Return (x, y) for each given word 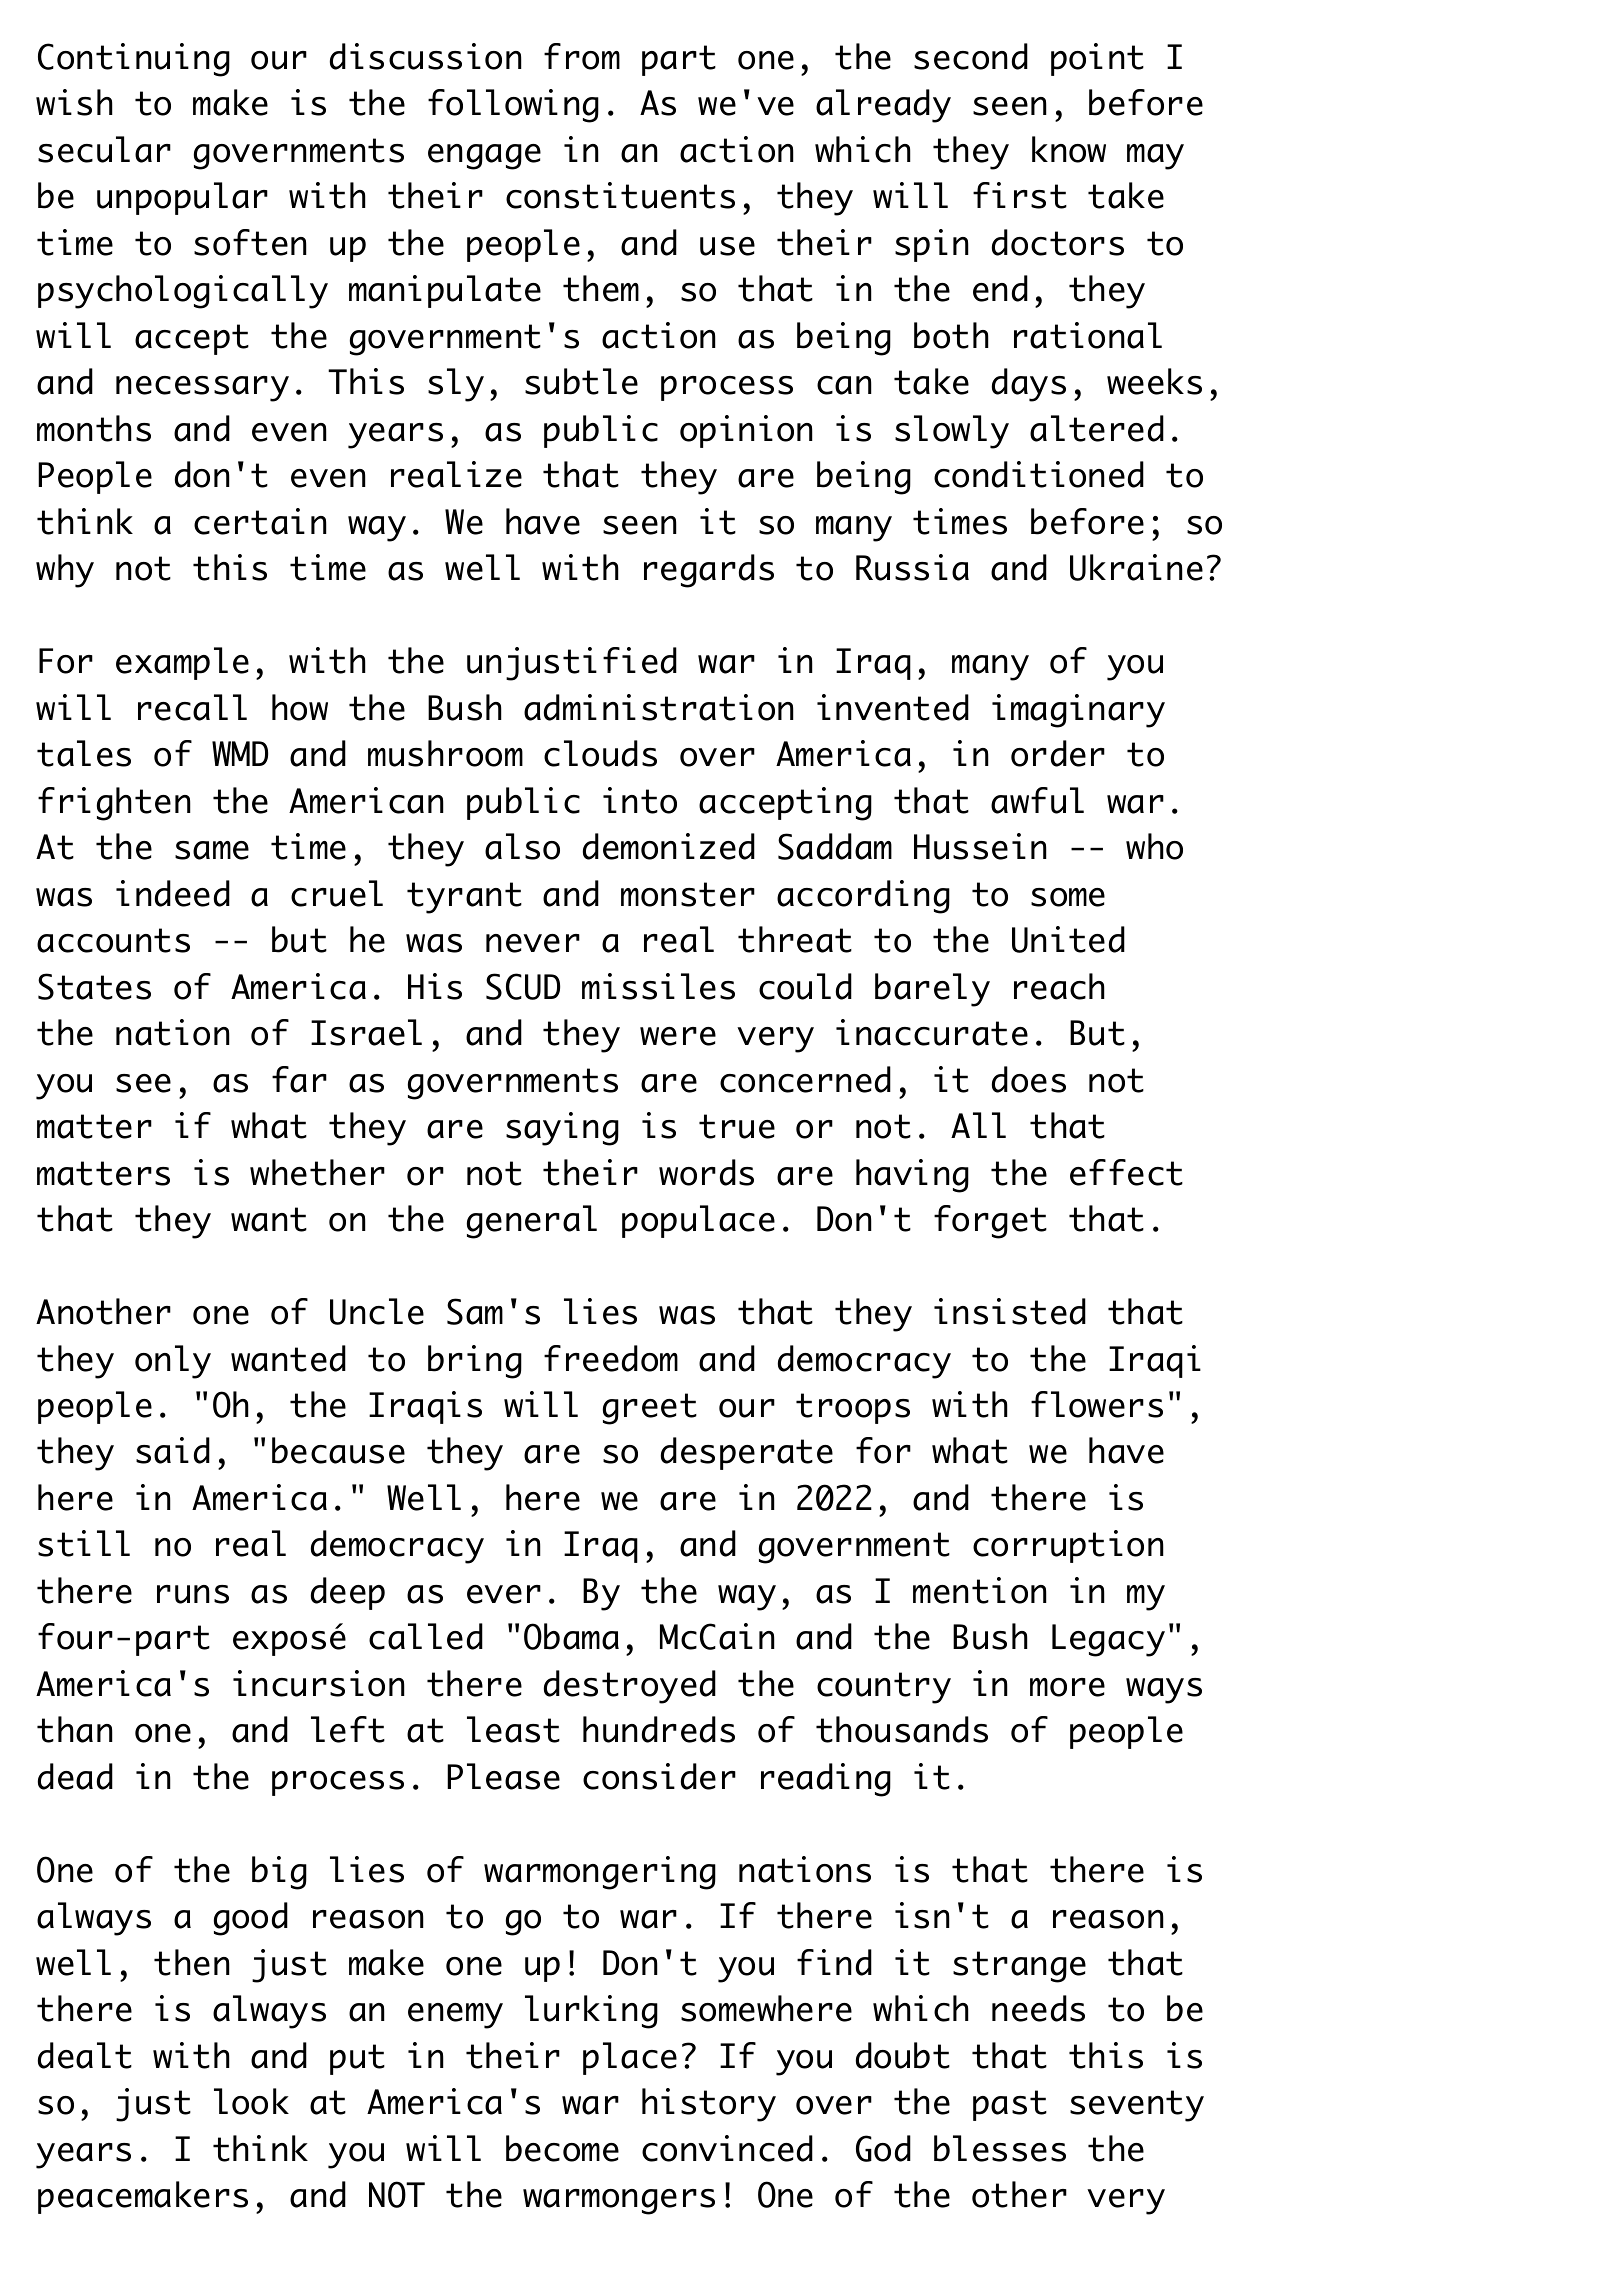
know (1069, 149)
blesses (1000, 2148)
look (251, 2101)
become (562, 2148)
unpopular (182, 198)
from (582, 56)
